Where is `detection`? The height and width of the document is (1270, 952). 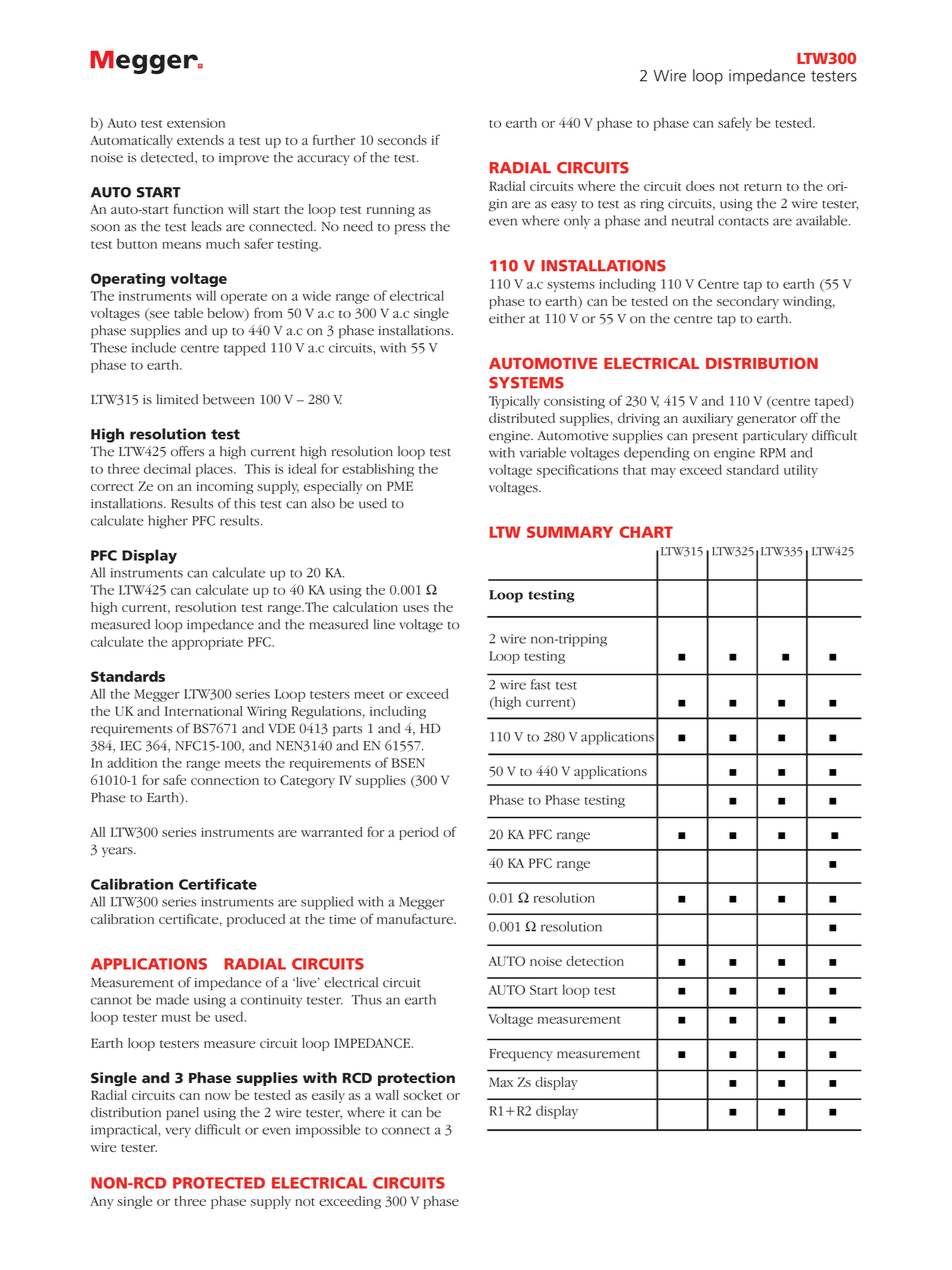
detection is located at coordinates (595, 961).
